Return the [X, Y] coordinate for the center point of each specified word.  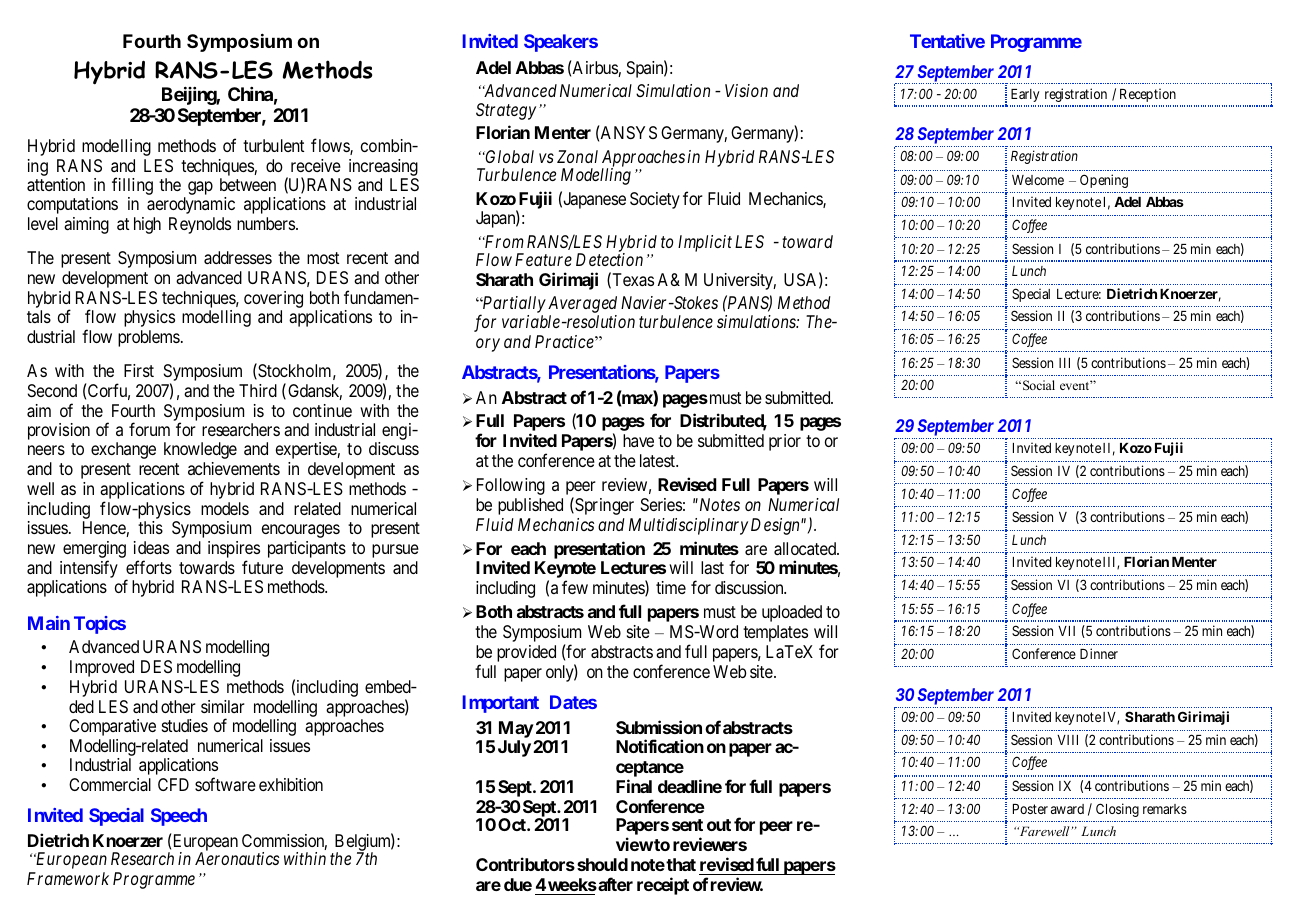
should [602, 864]
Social [1039, 385]
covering [273, 299]
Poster [1030, 809]
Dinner [1099, 653]
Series [661, 504]
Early [1025, 95]
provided [526, 653]
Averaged [582, 306]
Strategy [506, 111]
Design [776, 526]
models [225, 508]
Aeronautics [237, 858]
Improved [102, 668]
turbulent [273, 145]
